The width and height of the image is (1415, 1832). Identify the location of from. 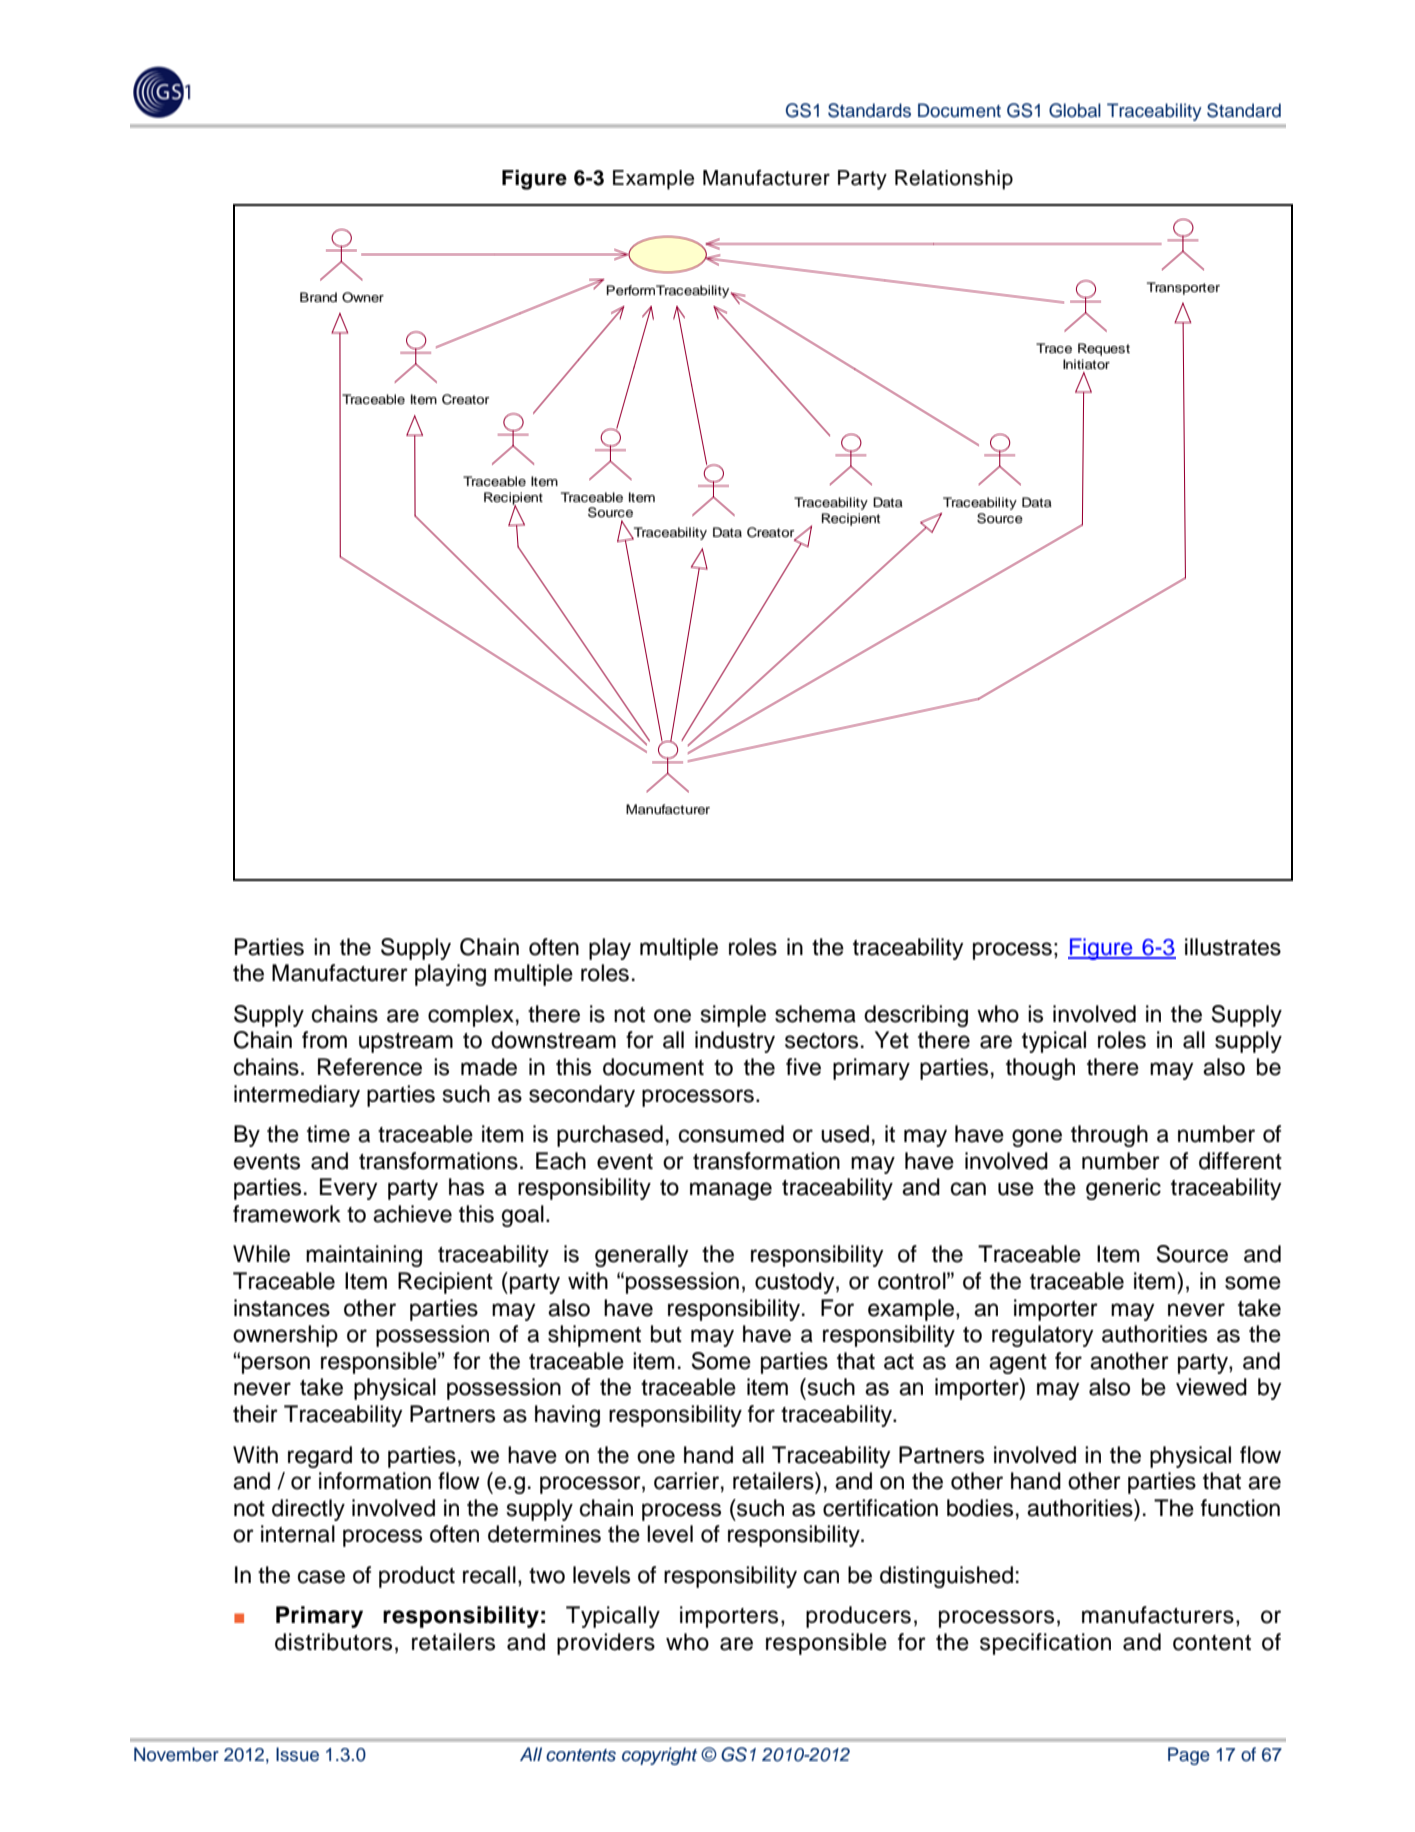
(324, 1040).
